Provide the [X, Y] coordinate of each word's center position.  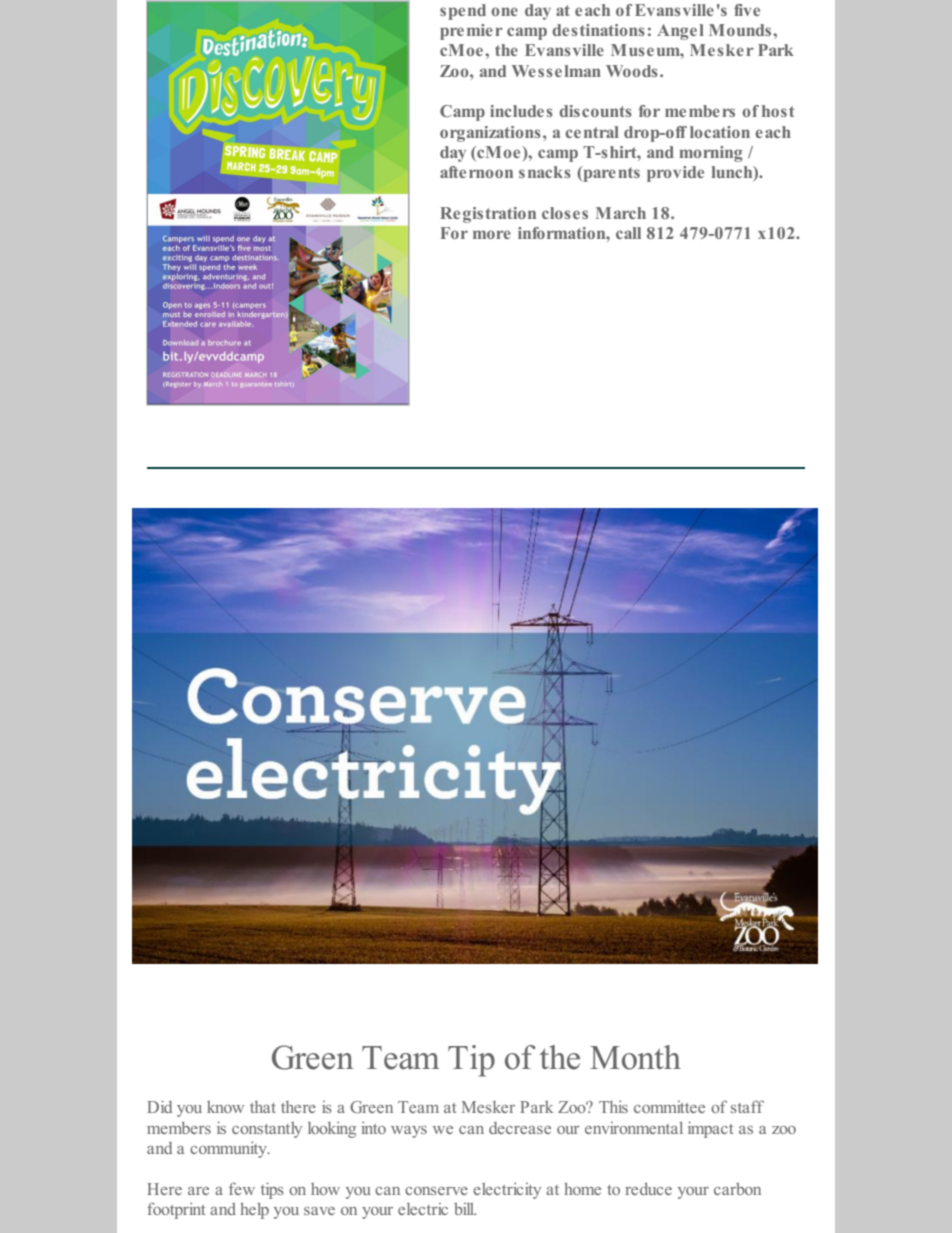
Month [635, 1057]
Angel [680, 32]
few [242, 1188]
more [492, 234]
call [628, 233]
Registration [488, 215]
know [225, 1107]
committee [669, 1107]
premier [471, 32]
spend [463, 12]
